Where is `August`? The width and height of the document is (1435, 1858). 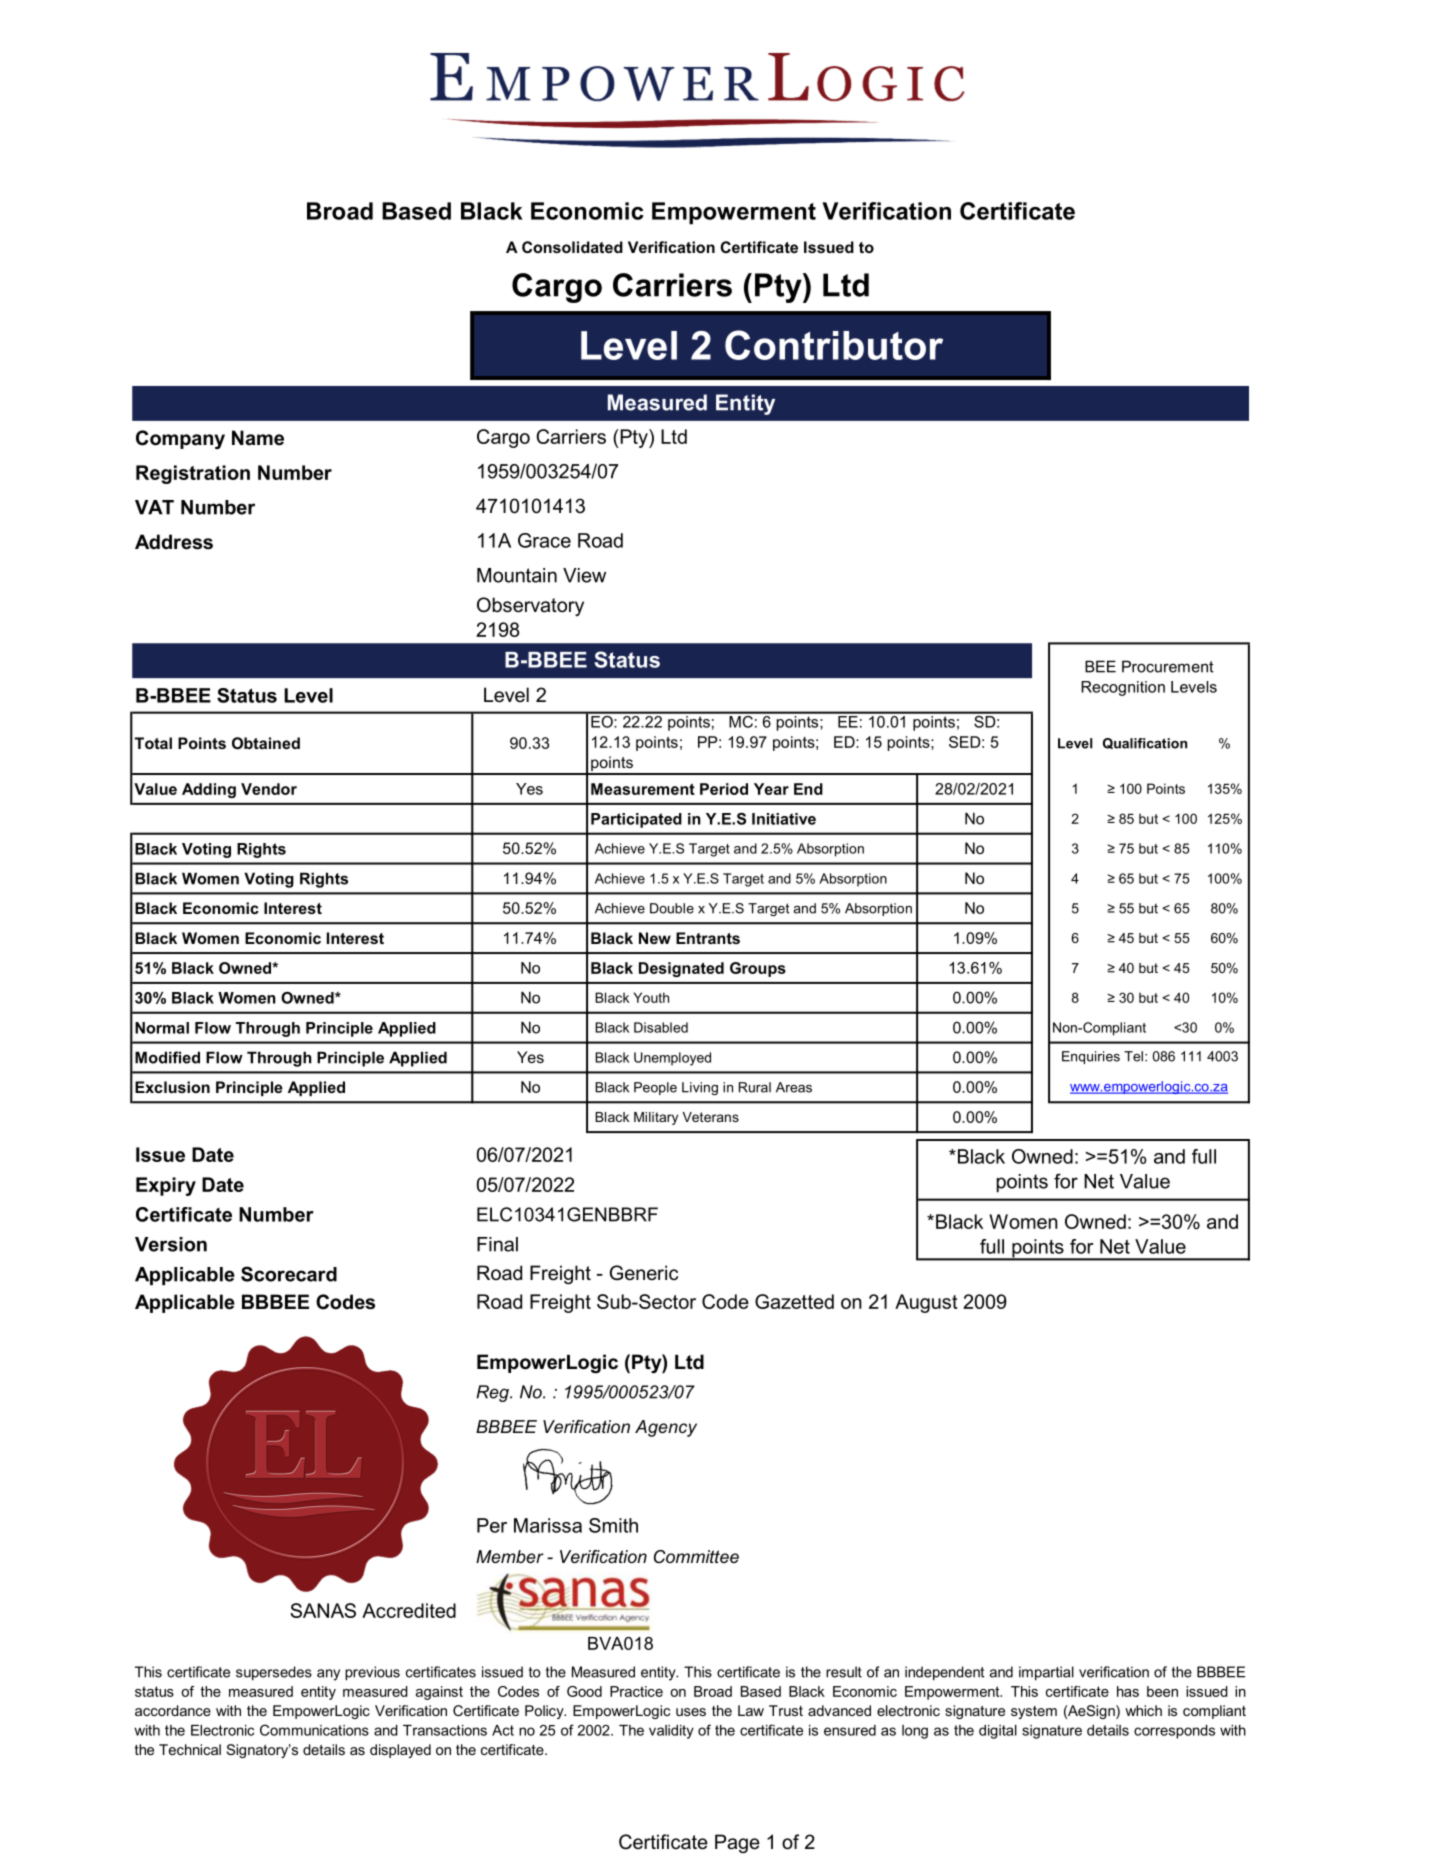
August is located at coordinates (926, 1303).
